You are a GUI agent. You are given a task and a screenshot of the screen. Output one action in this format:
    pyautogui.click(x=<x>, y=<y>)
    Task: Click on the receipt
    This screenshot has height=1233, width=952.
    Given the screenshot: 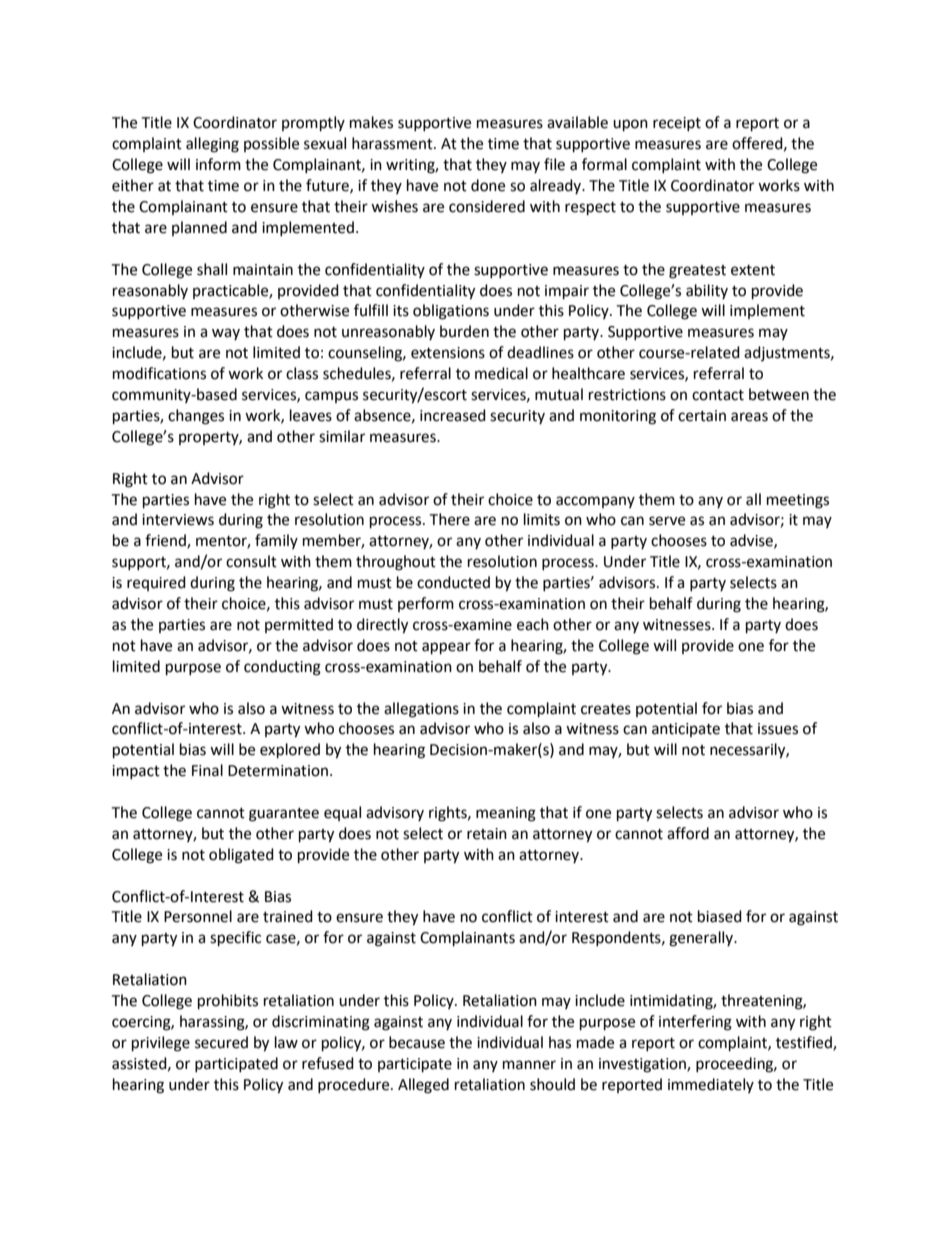 What is the action you would take?
    pyautogui.click(x=677, y=124)
